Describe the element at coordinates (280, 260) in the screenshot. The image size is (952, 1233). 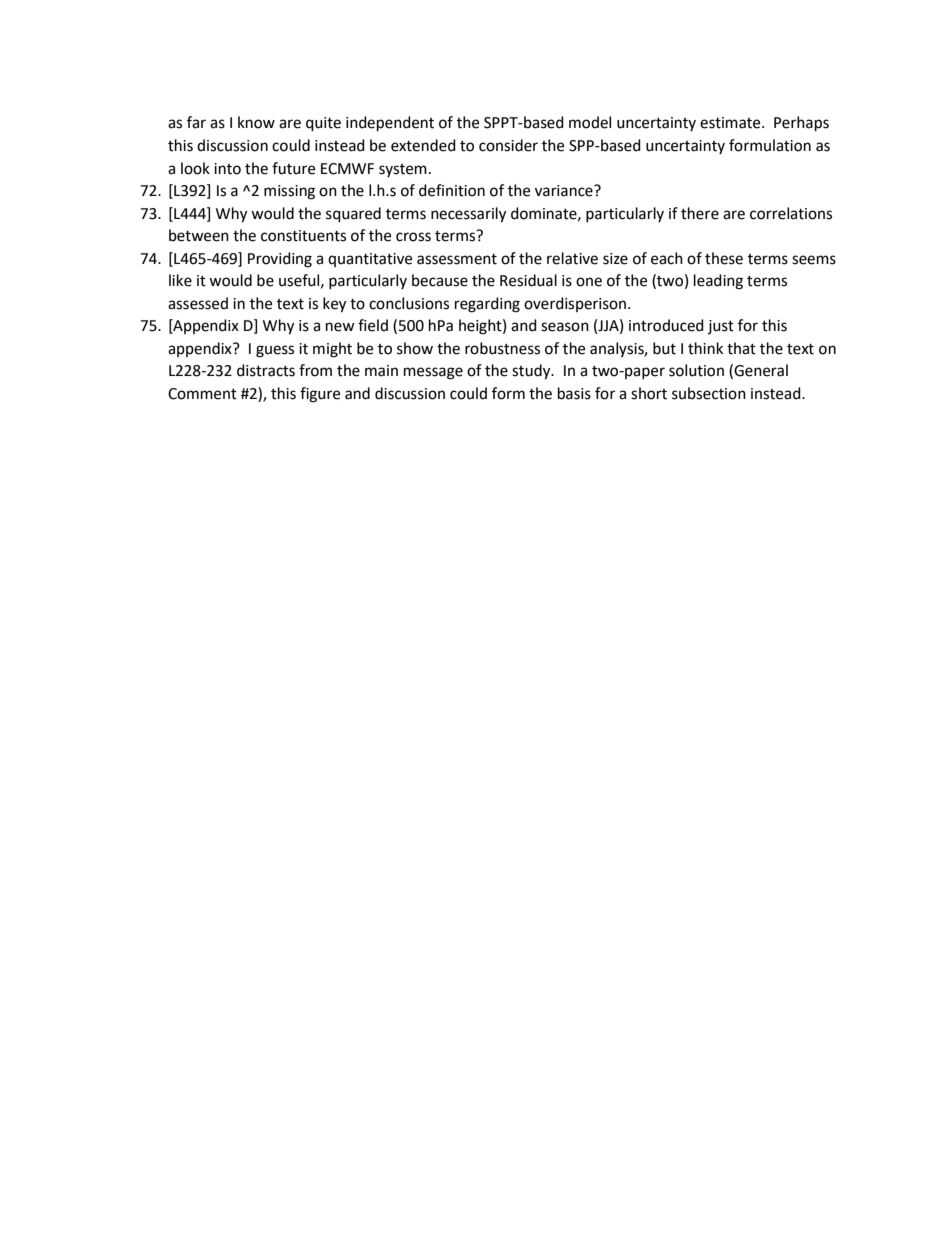
I see `Providing` at that location.
